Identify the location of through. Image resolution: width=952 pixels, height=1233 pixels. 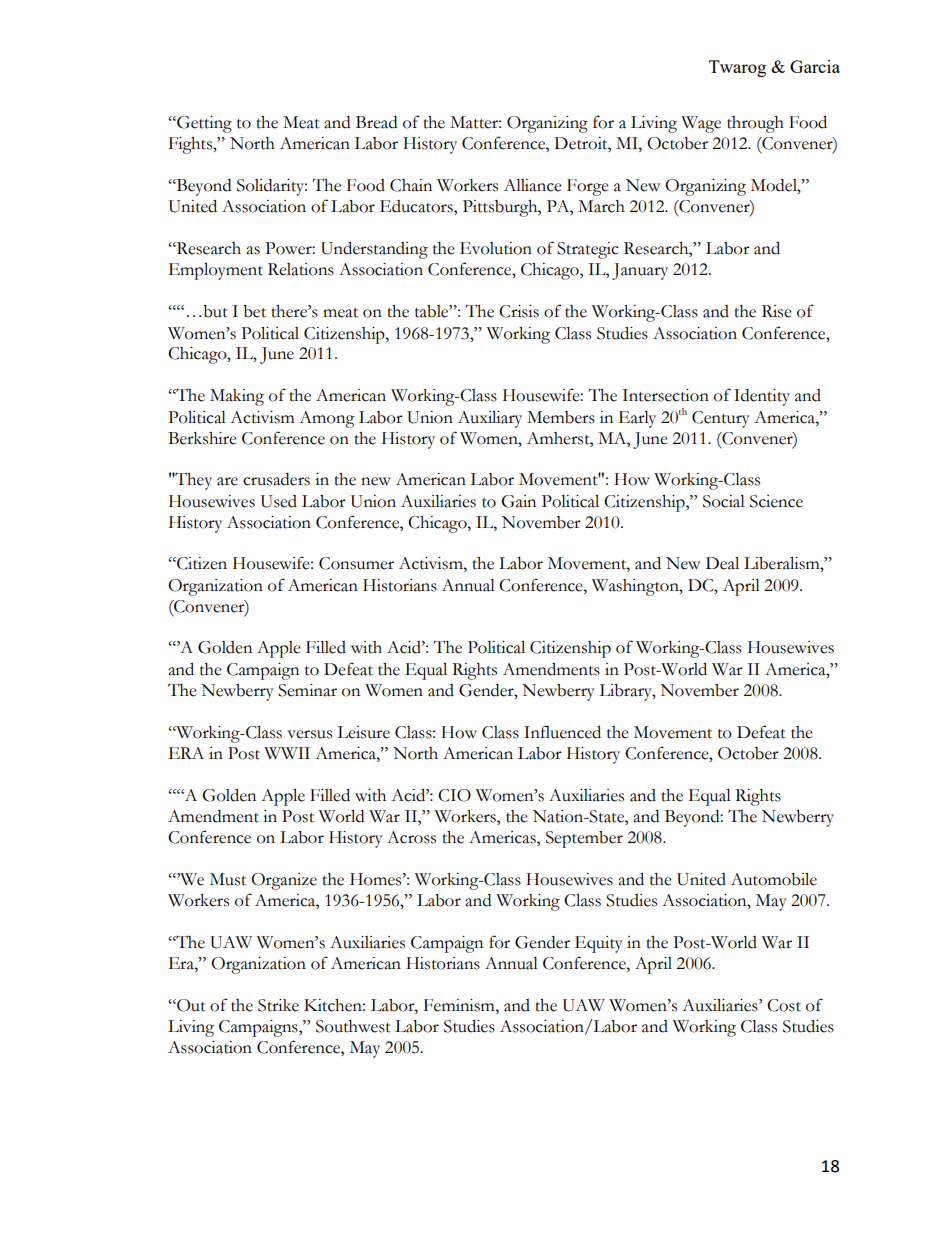
(755, 124).
